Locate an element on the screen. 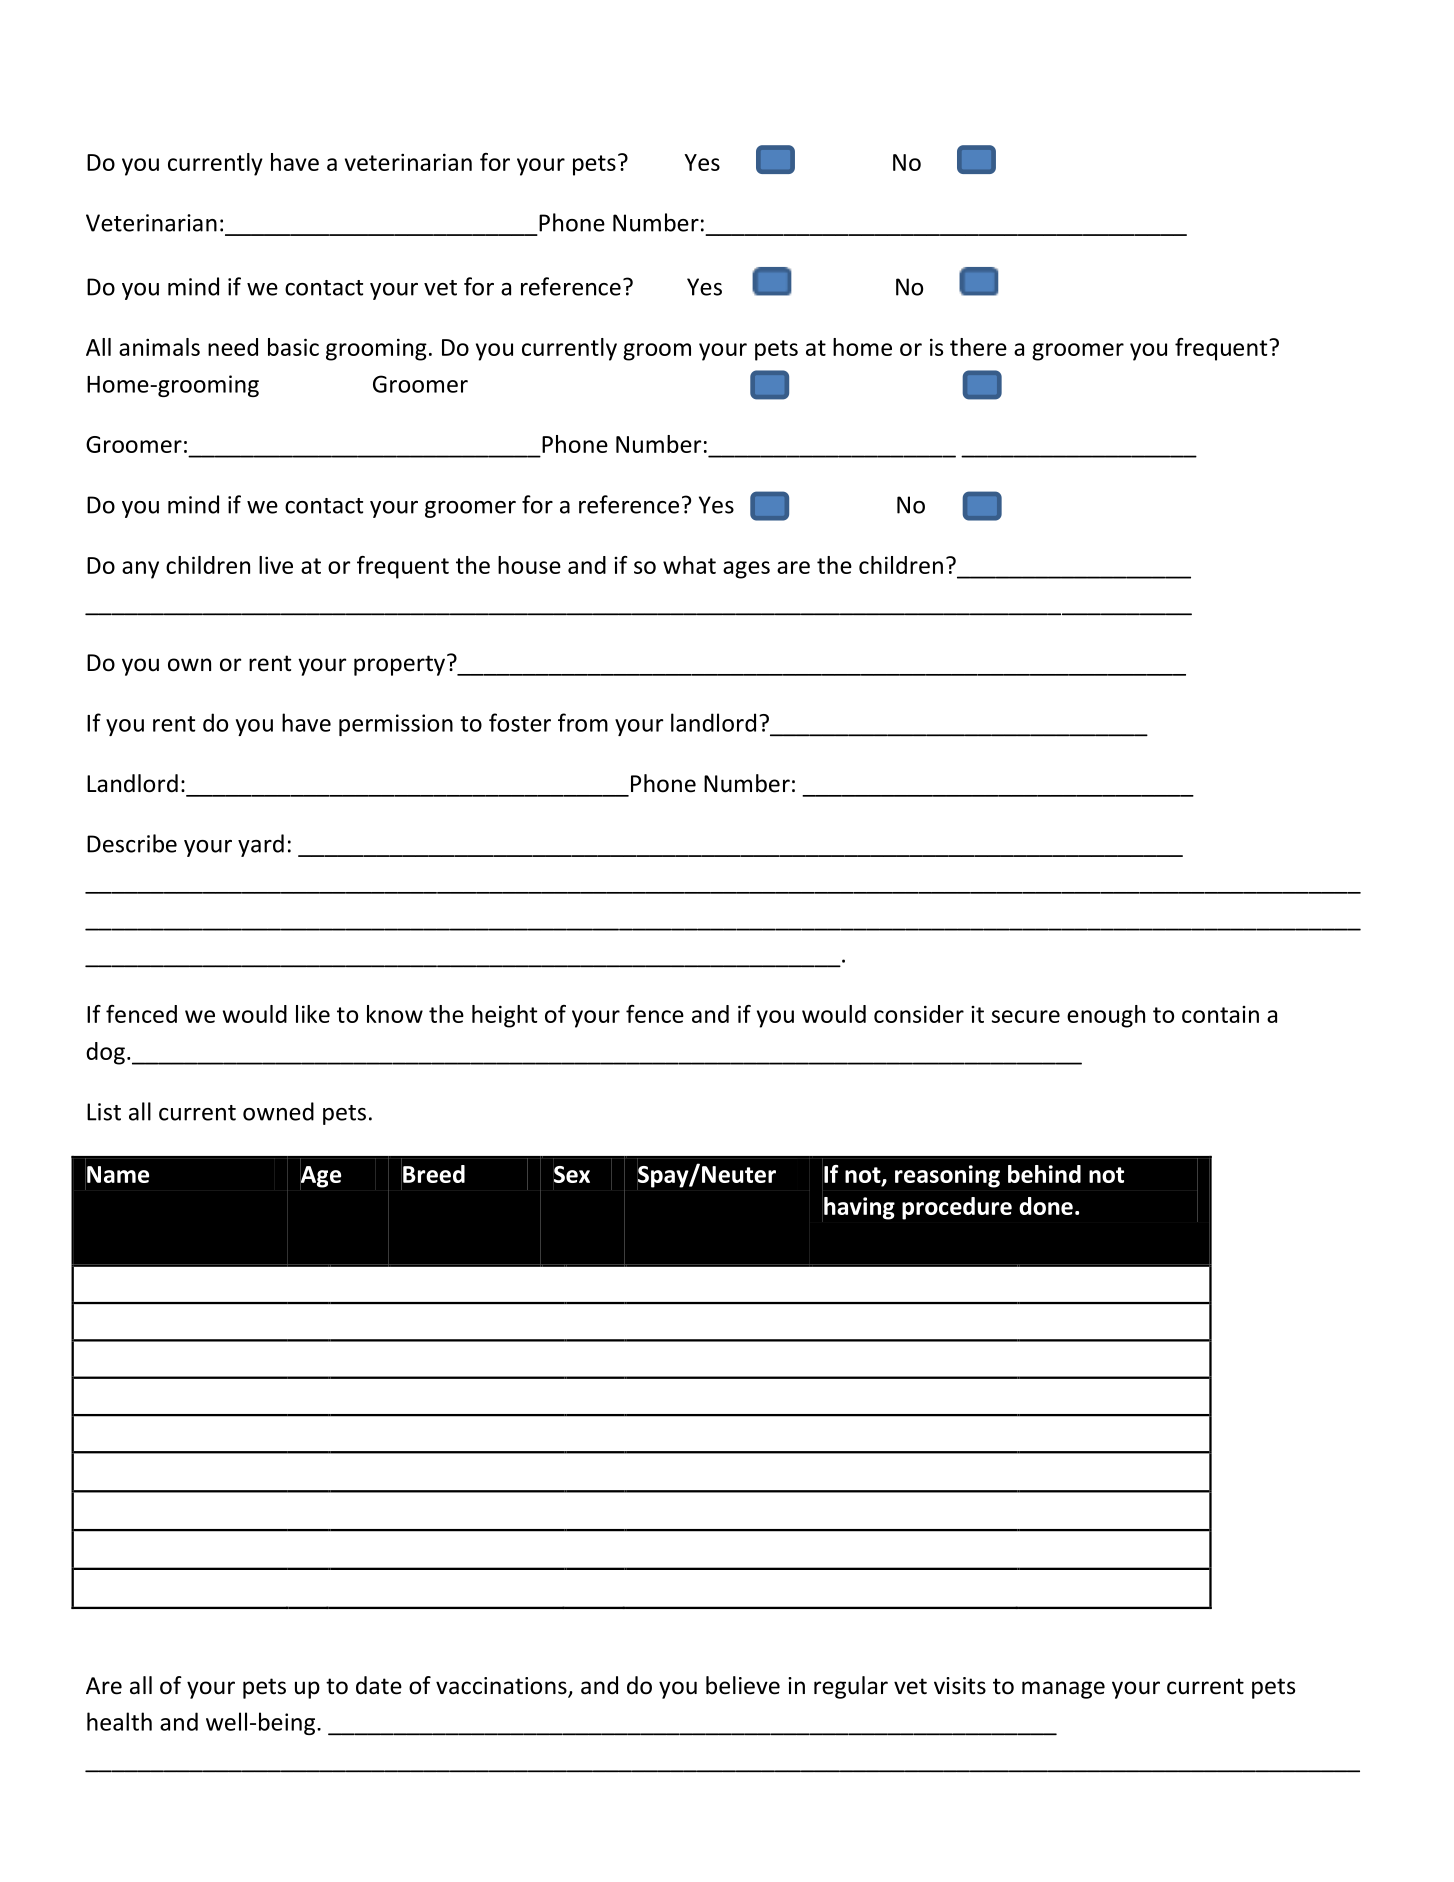 Image resolution: width=1454 pixels, height=1882 pixels. Sex is located at coordinates (572, 1174).
